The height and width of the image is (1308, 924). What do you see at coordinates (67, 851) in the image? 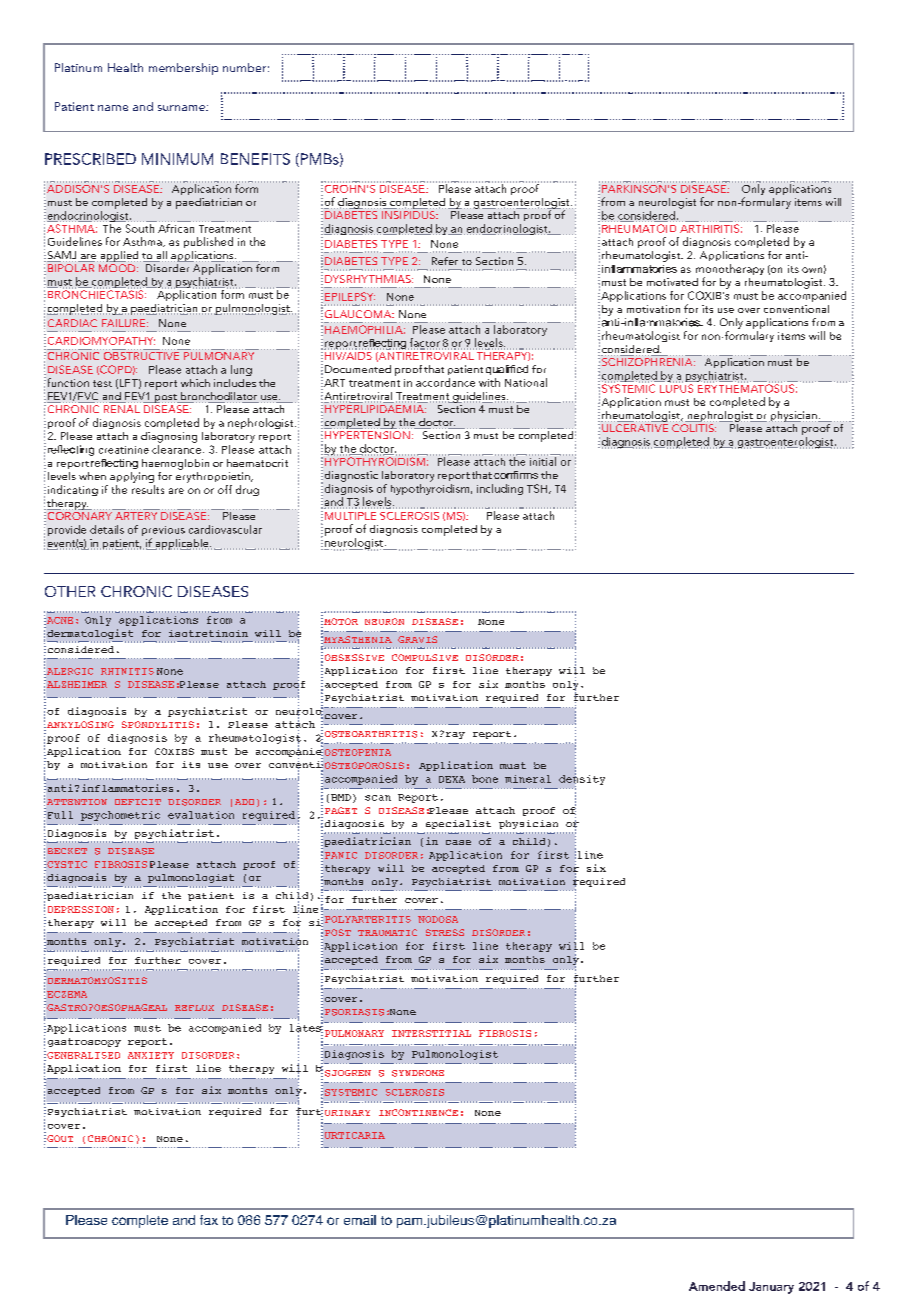
I see `BECKET` at bounding box center [67, 851].
